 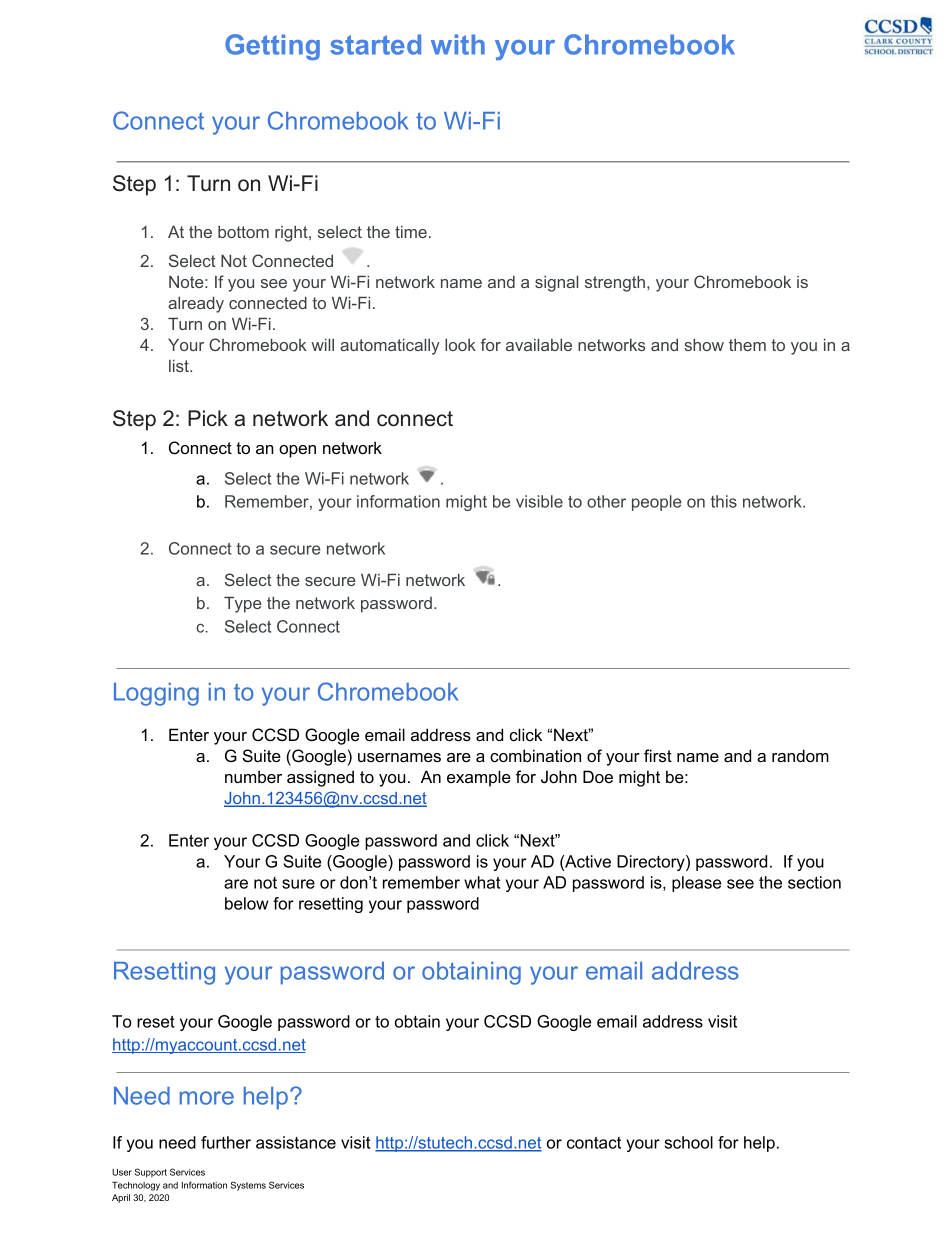 I want to click on Getting, so click(x=272, y=47).
